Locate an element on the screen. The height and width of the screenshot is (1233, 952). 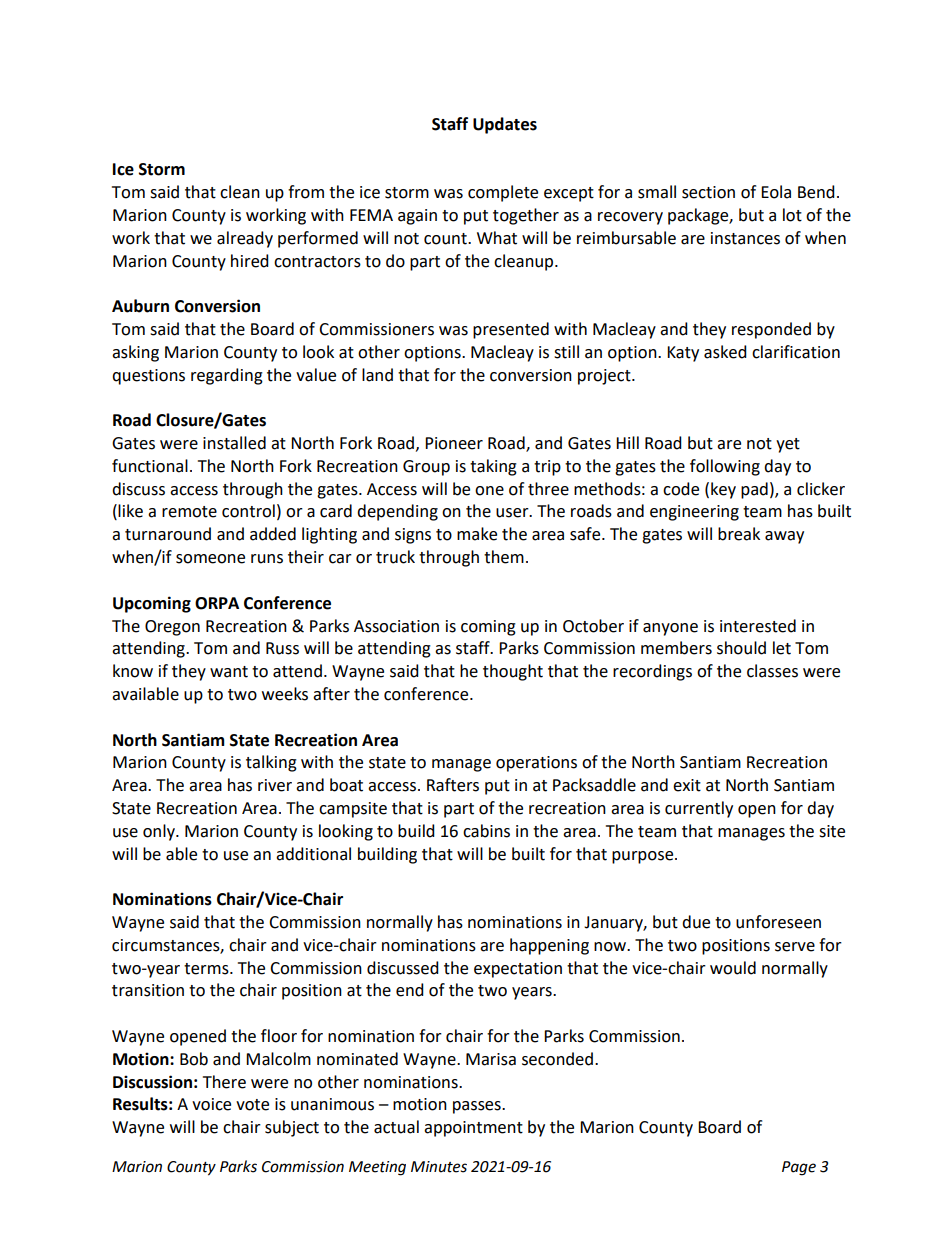
from is located at coordinates (306, 192).
